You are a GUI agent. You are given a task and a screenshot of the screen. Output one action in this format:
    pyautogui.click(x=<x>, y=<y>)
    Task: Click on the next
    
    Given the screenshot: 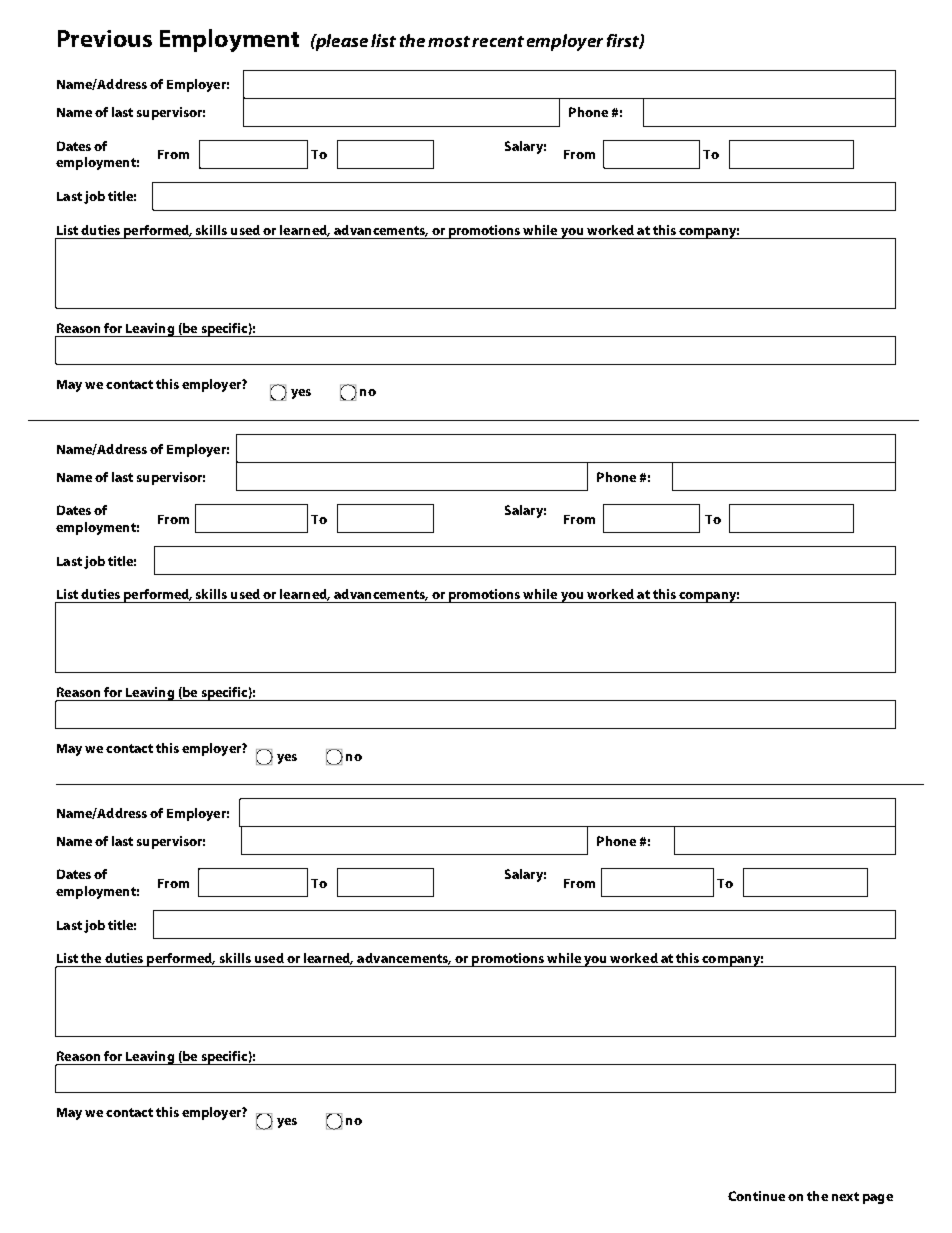 What is the action you would take?
    pyautogui.click(x=845, y=1196)
